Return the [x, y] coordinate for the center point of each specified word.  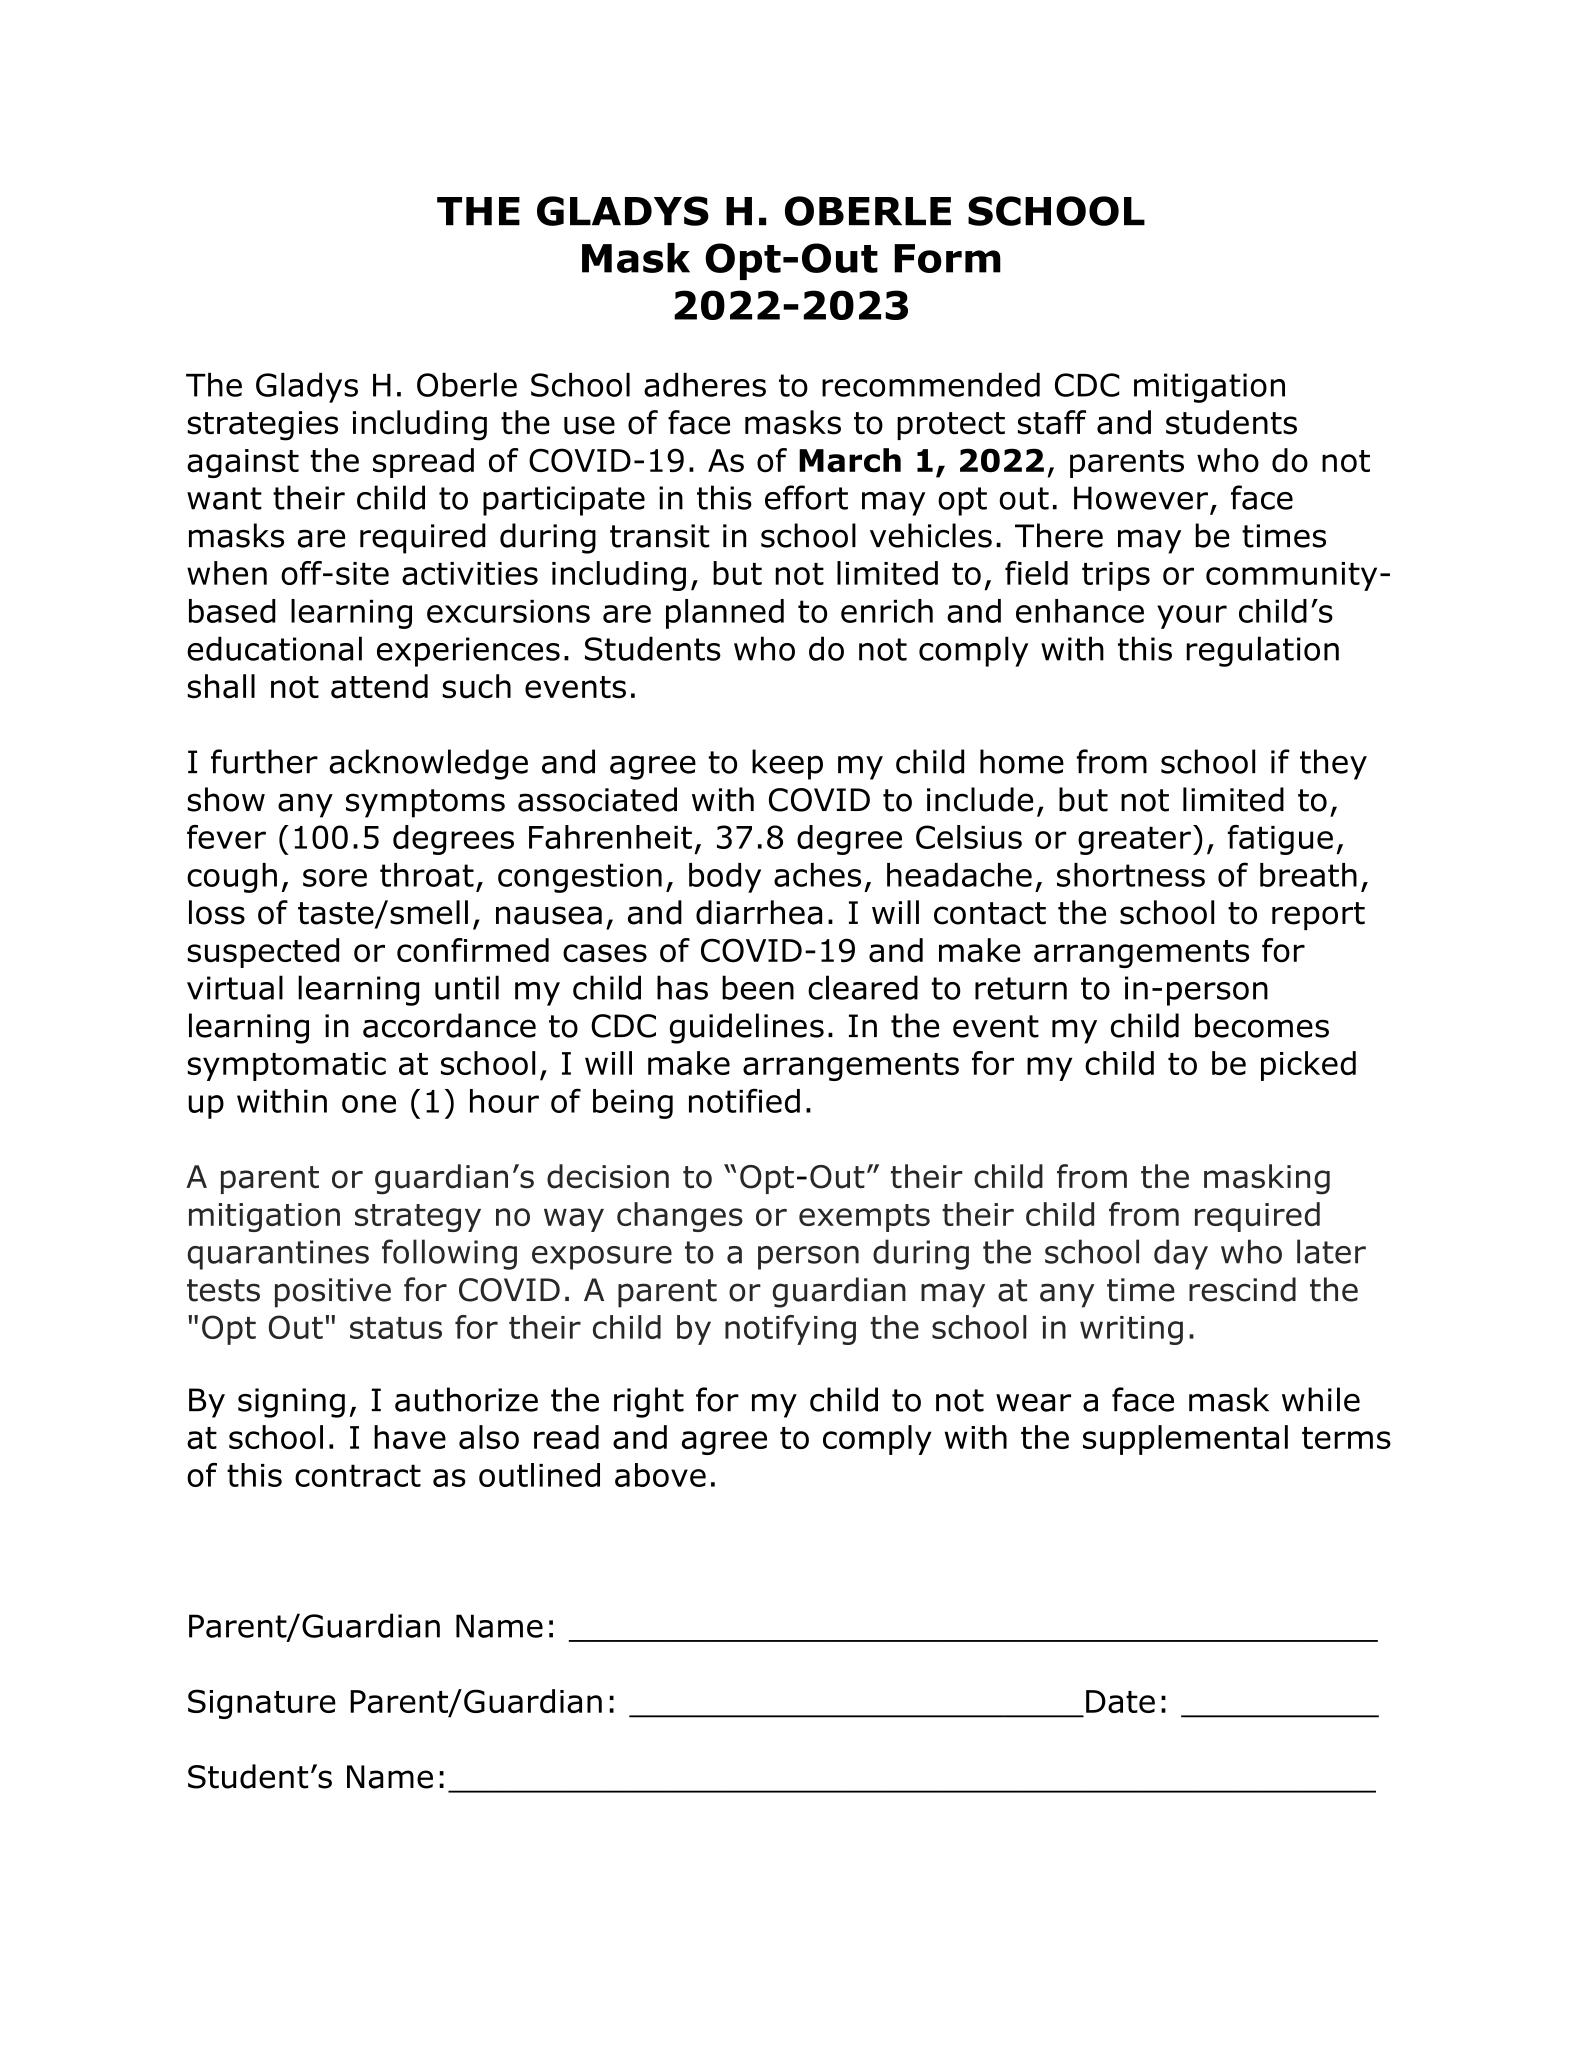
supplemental [1185, 1440]
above [660, 1475]
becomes [1262, 1025]
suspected [263, 953]
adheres [705, 384]
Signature [262, 1704]
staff [1052, 422]
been [758, 987]
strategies [262, 426]
